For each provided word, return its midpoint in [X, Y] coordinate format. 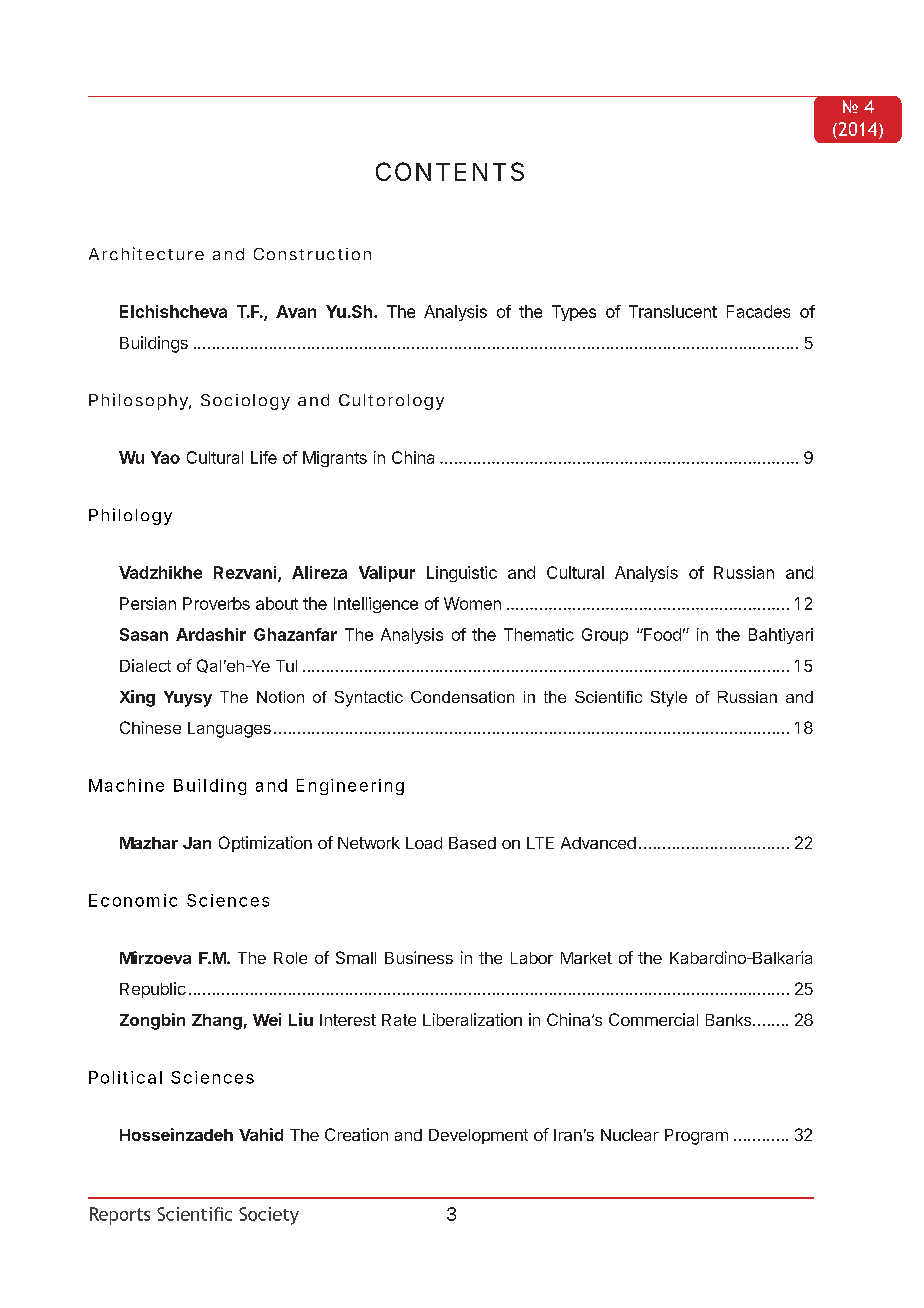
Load [424, 843]
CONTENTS [450, 171]
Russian [744, 572]
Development [478, 1136]
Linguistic [462, 574]
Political [125, 1077]
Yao [165, 457]
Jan [197, 843]
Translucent [673, 311]
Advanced [598, 843]
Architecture [146, 253]
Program [696, 1137]
